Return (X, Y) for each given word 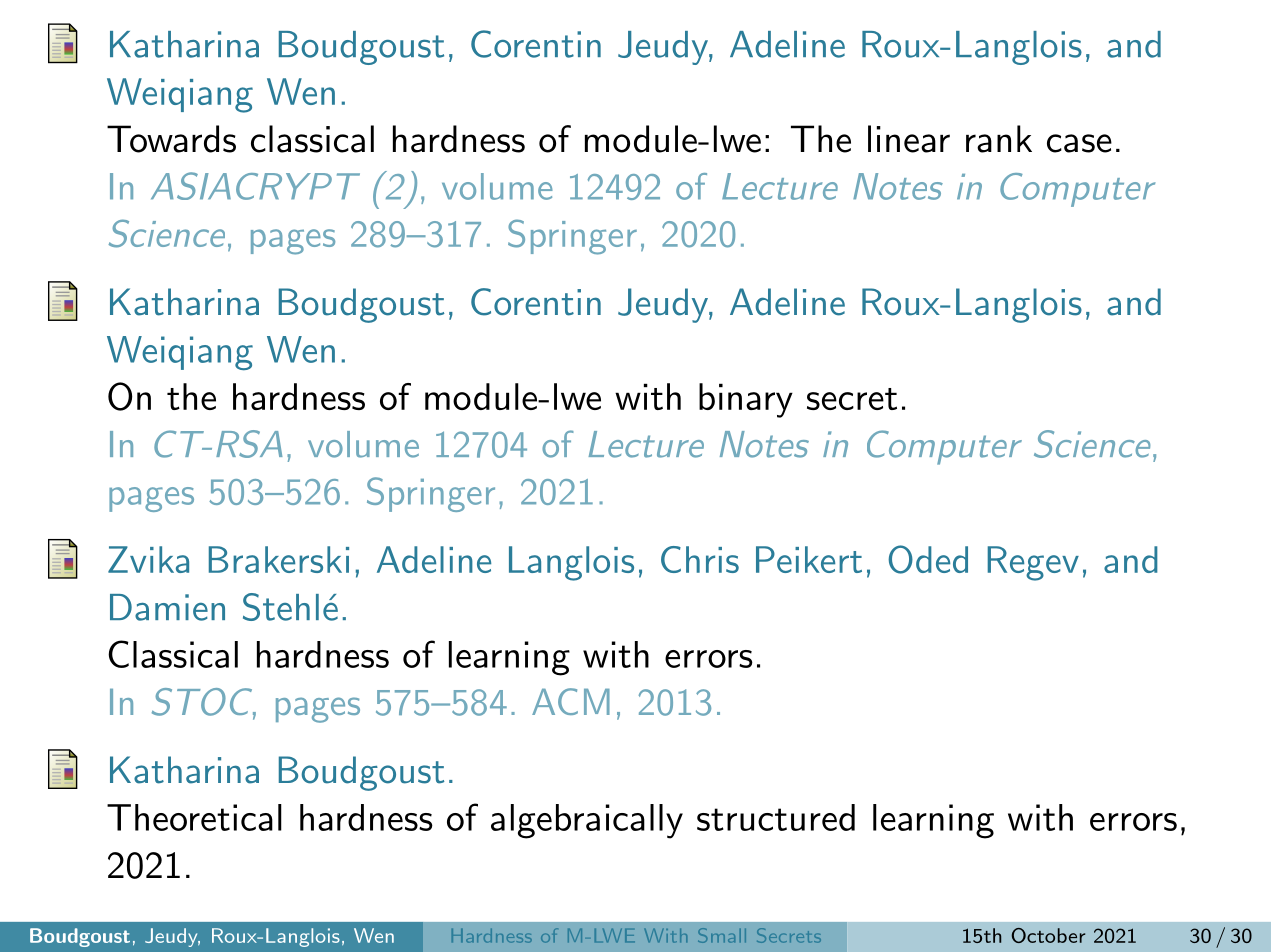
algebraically (587, 821)
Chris (700, 559)
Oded (928, 559)
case (1079, 143)
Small (722, 935)
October (1048, 935)
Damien (167, 607)
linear (909, 139)
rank (999, 139)
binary (746, 400)
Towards (171, 139)
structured (776, 817)
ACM (571, 701)
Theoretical (194, 817)
